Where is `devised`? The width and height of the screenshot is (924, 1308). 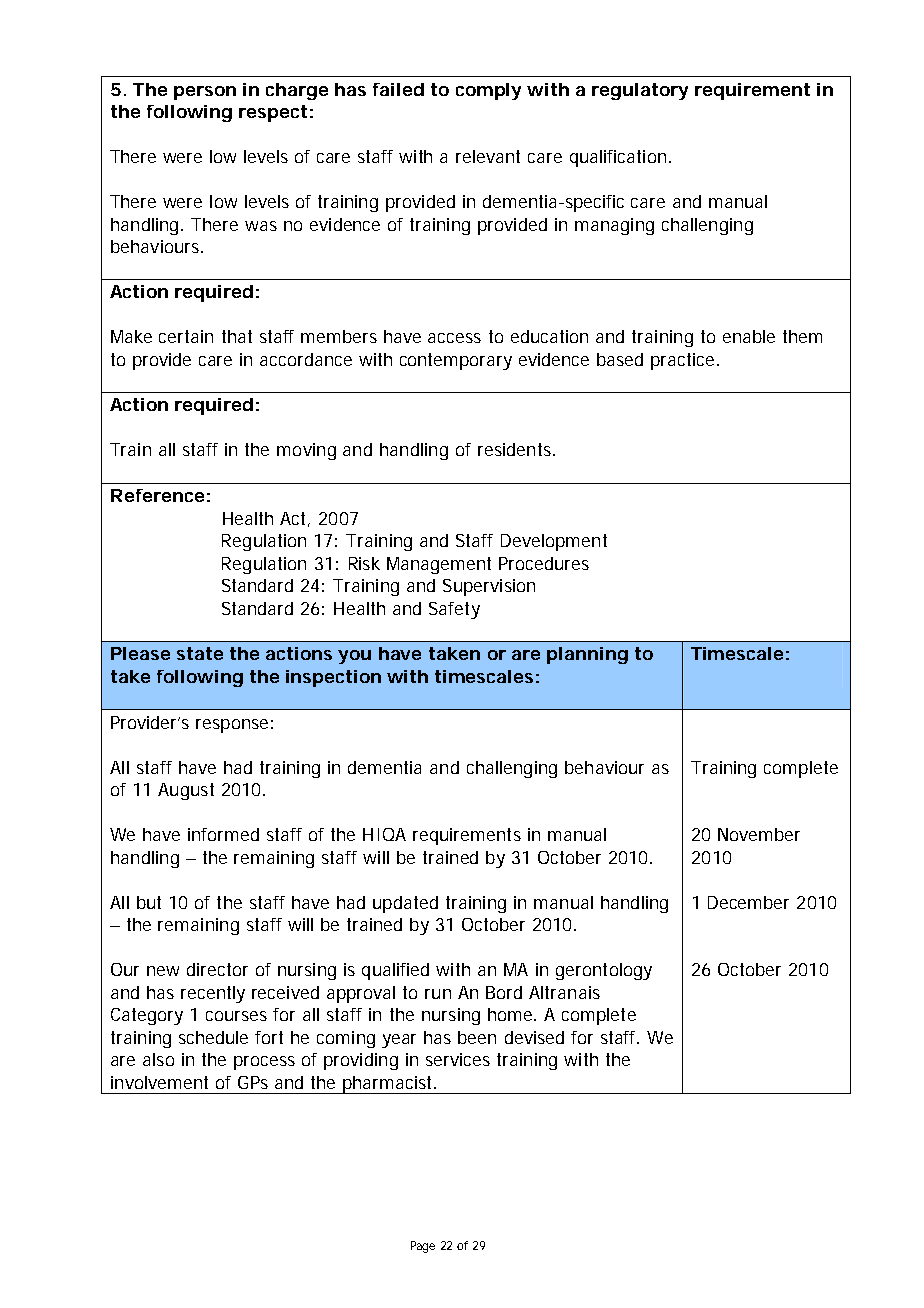
devised is located at coordinates (534, 1037).
